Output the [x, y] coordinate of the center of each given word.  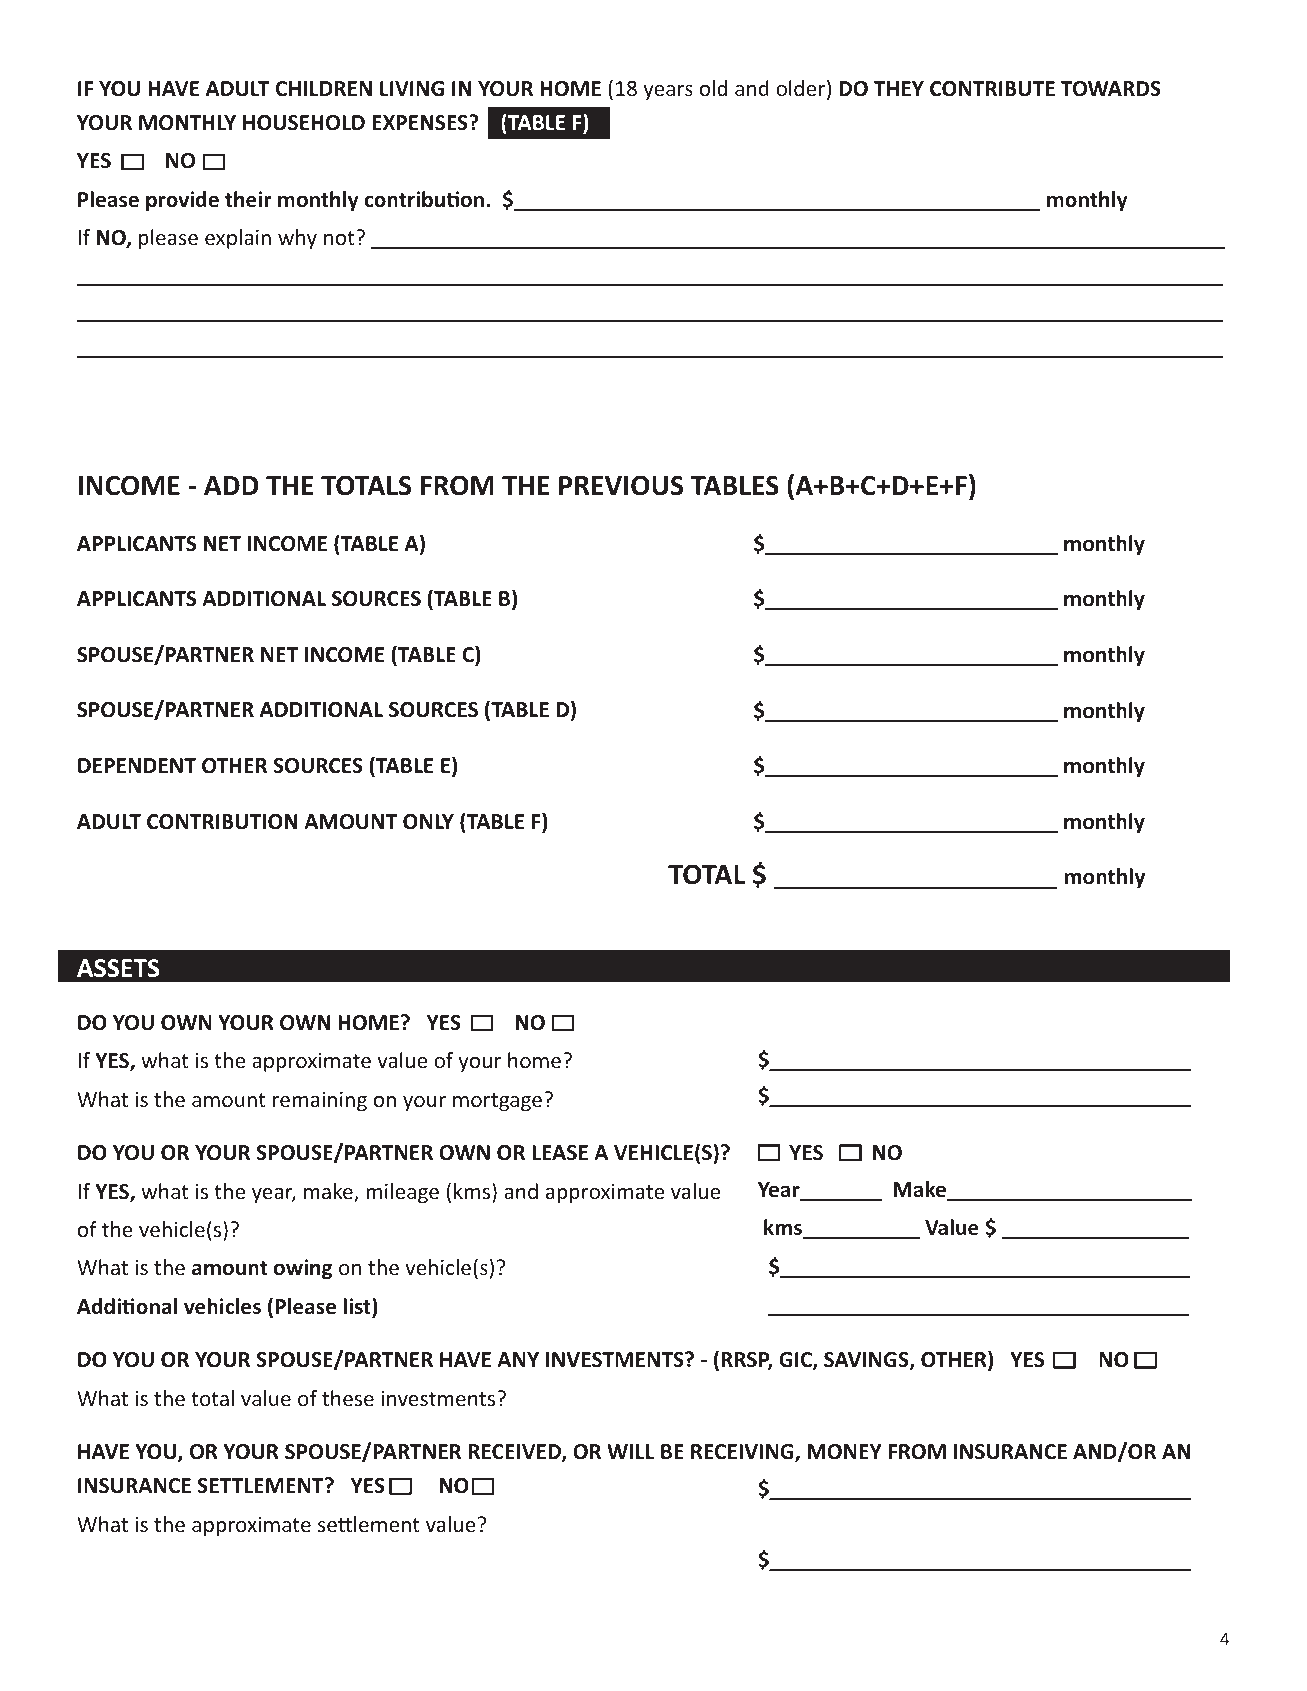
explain [238, 239]
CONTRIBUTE [992, 89]
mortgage [499, 1101]
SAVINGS [867, 1361]
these [348, 1398]
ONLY [428, 822]
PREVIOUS [621, 486]
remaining [320, 1101]
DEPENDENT [137, 765]
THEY [899, 88]
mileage [402, 1193]
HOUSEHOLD [304, 123]
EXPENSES [421, 123]
